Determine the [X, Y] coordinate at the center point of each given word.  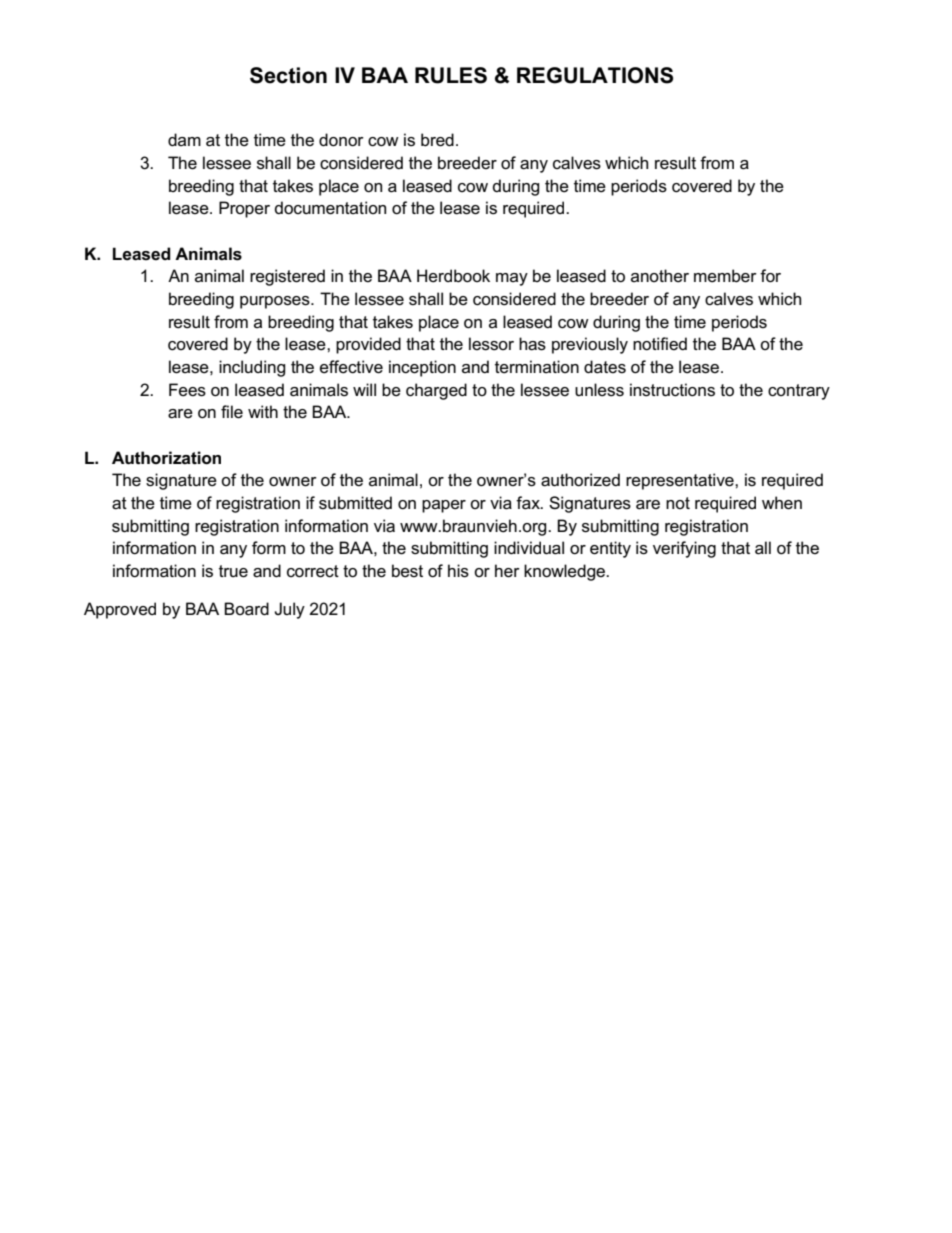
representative [681, 481]
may [512, 279]
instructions [672, 390]
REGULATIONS [595, 75]
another [660, 276]
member [725, 276]
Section [288, 75]
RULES [451, 75]
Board [246, 609]
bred [437, 140]
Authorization [166, 458]
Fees [187, 390]
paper [444, 506]
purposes [276, 302]
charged [436, 391]
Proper [244, 209]
